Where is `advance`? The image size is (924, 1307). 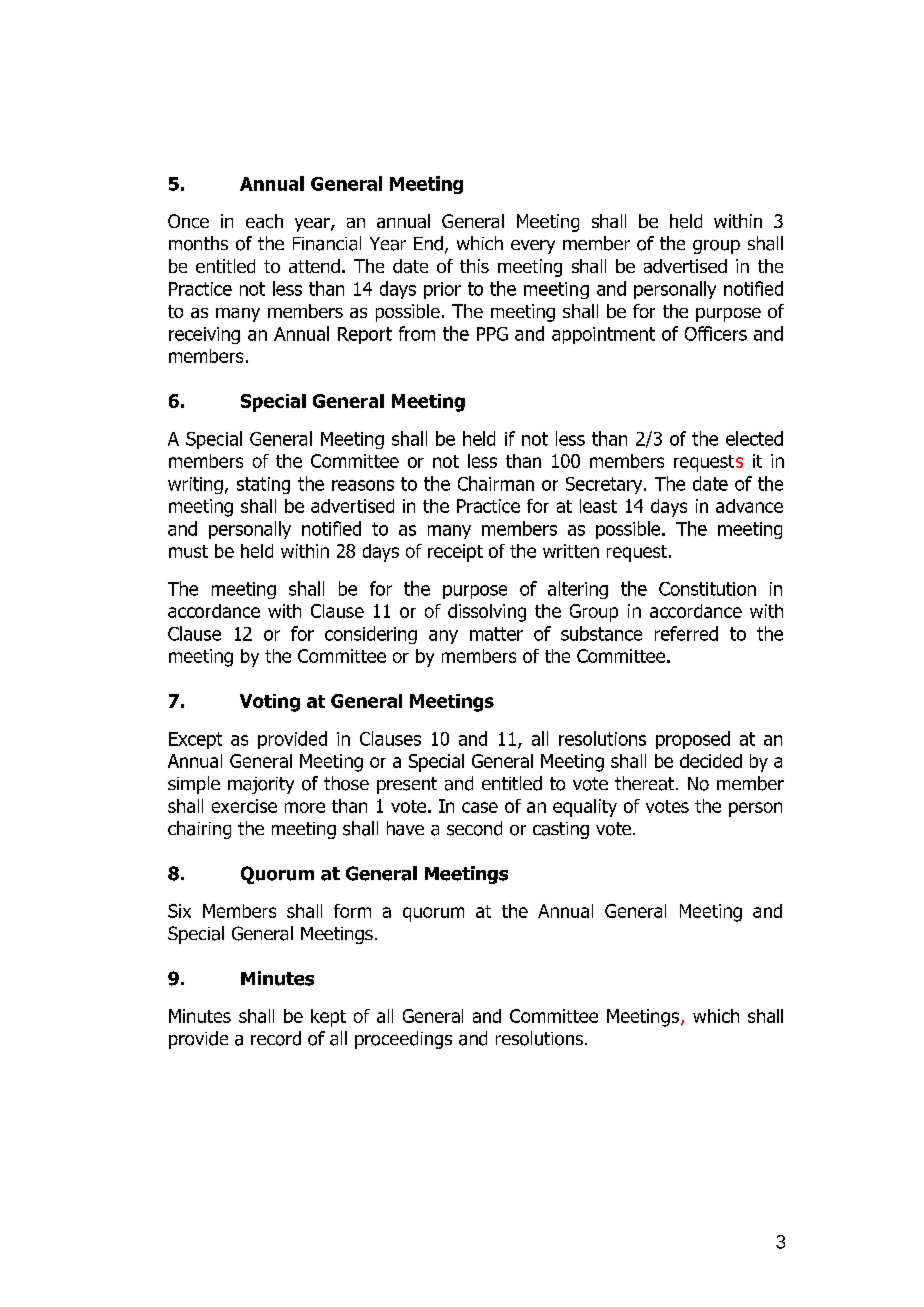 advance is located at coordinates (749, 506).
